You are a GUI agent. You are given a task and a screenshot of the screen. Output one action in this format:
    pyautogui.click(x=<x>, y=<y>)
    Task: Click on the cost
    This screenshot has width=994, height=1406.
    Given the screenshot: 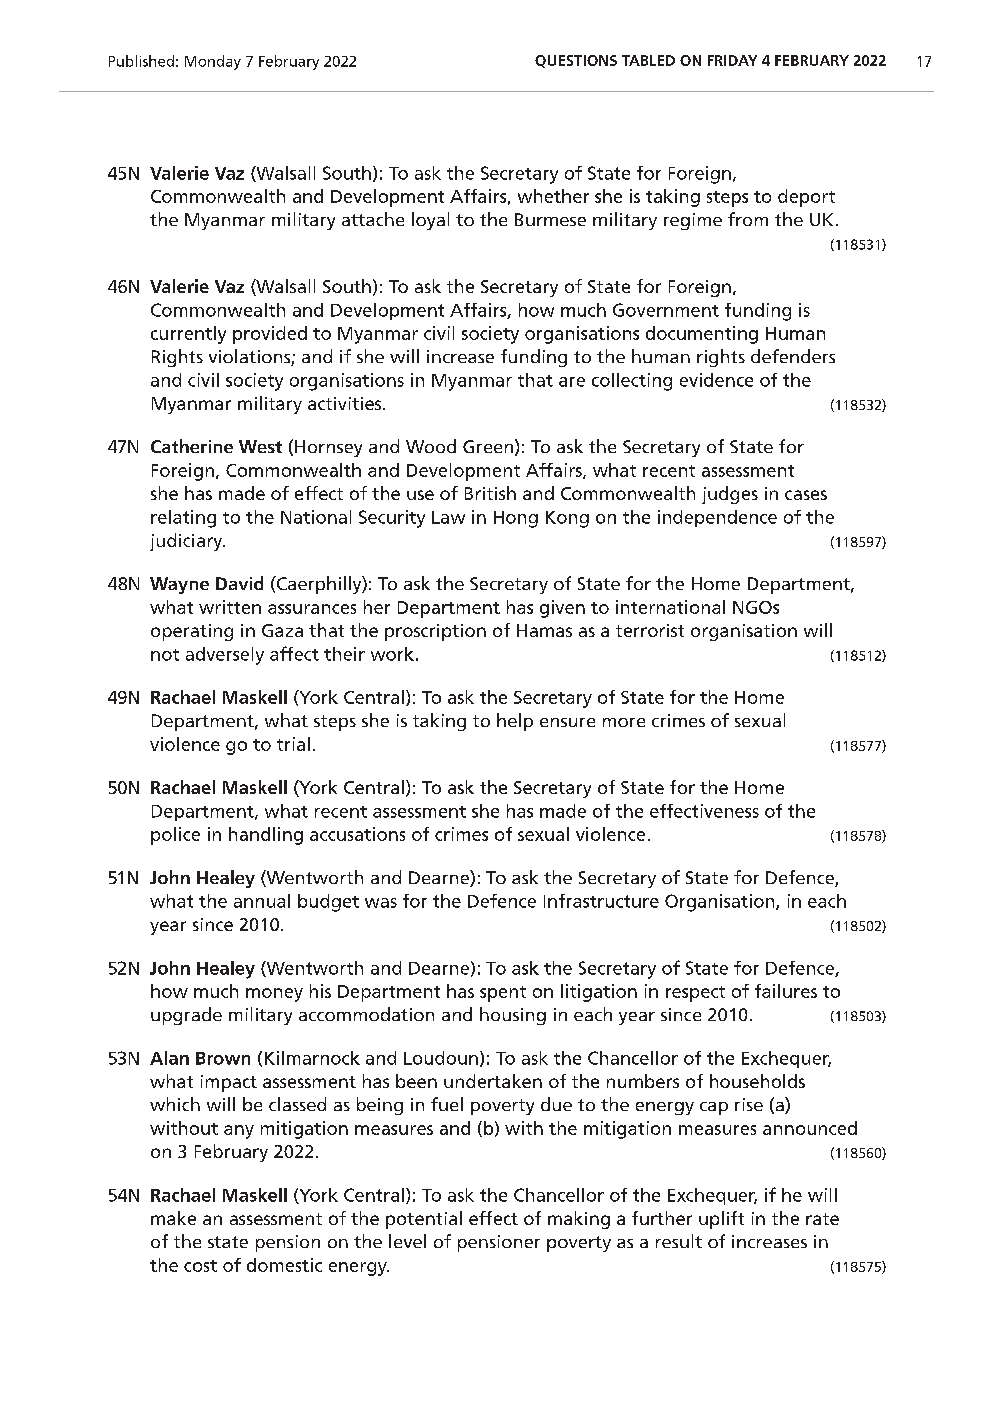 What is the action you would take?
    pyautogui.click(x=200, y=1266)
